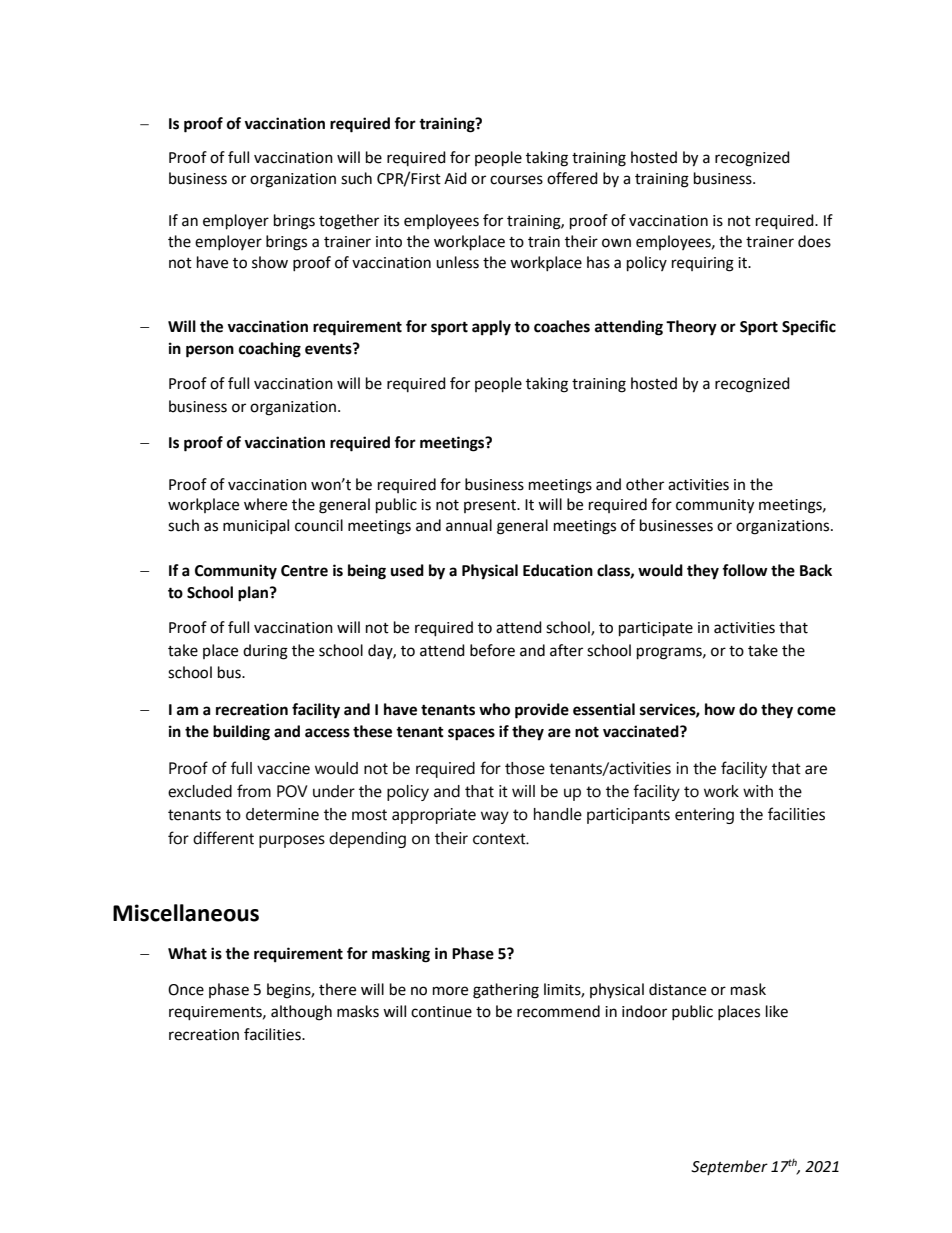 Image resolution: width=952 pixels, height=1233 pixels. Describe the element at coordinates (492, 650) in the page. I see `before` at that location.
